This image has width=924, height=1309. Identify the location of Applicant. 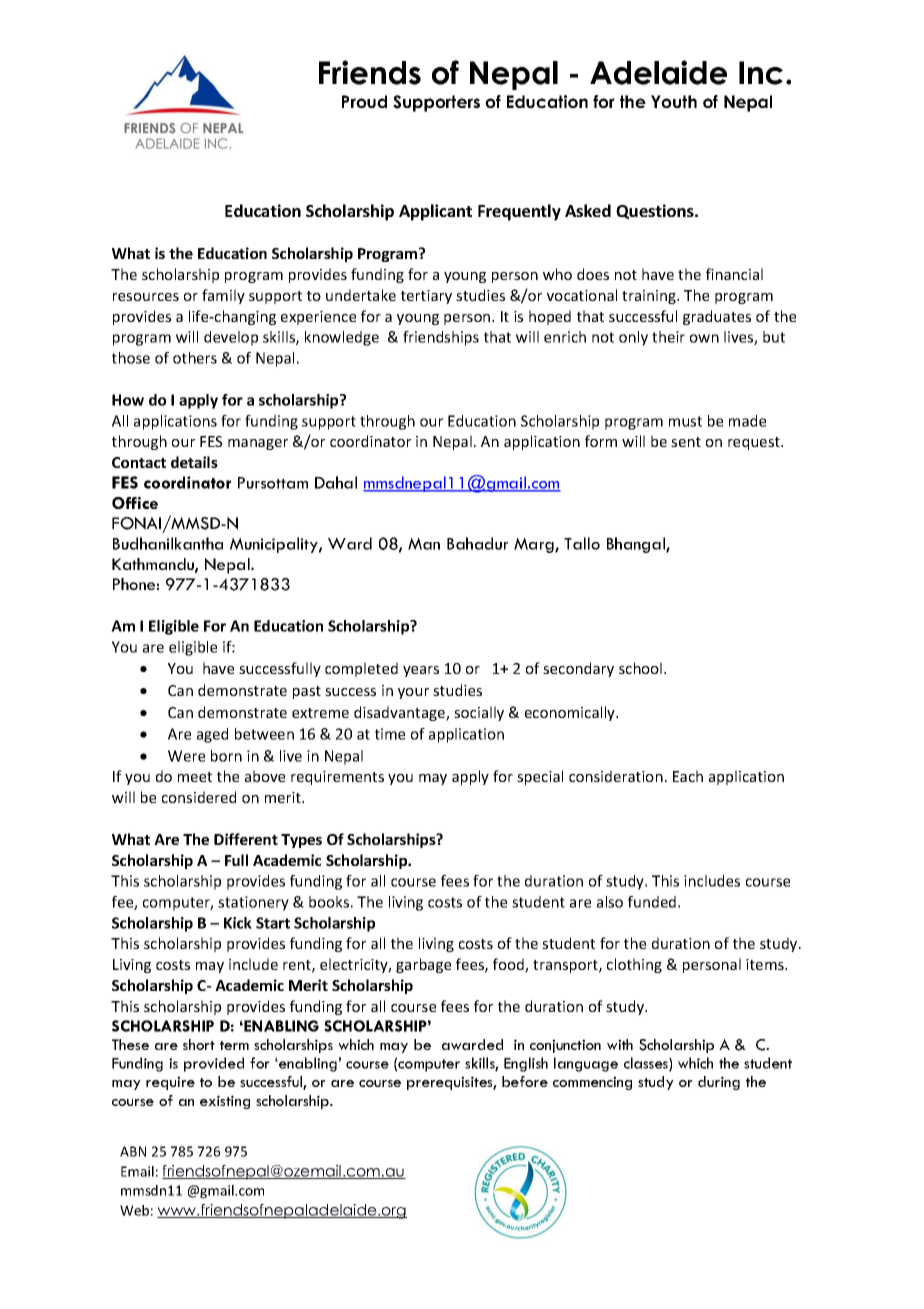
(435, 212).
